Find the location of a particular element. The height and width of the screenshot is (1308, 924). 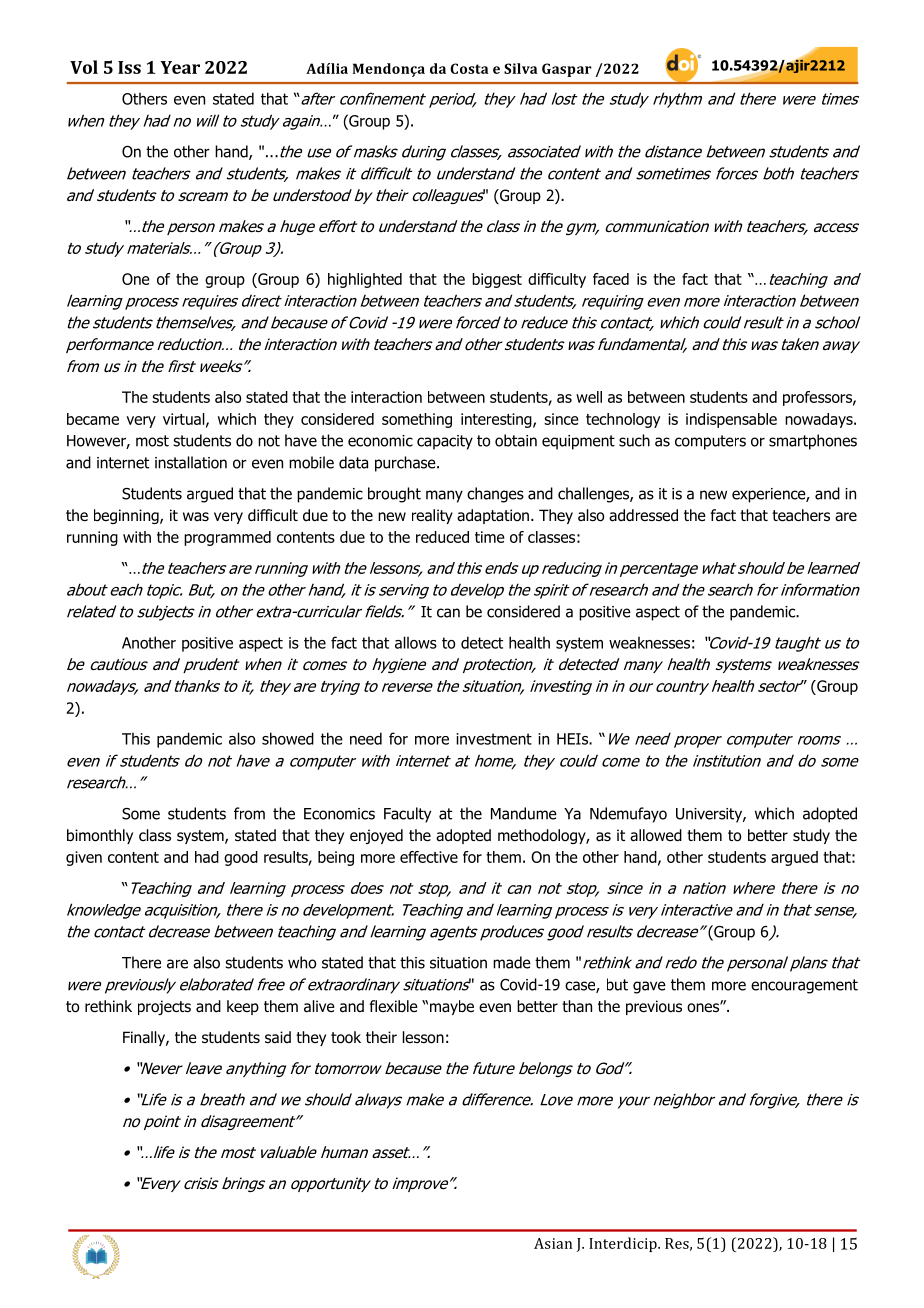

allows is located at coordinates (416, 642).
